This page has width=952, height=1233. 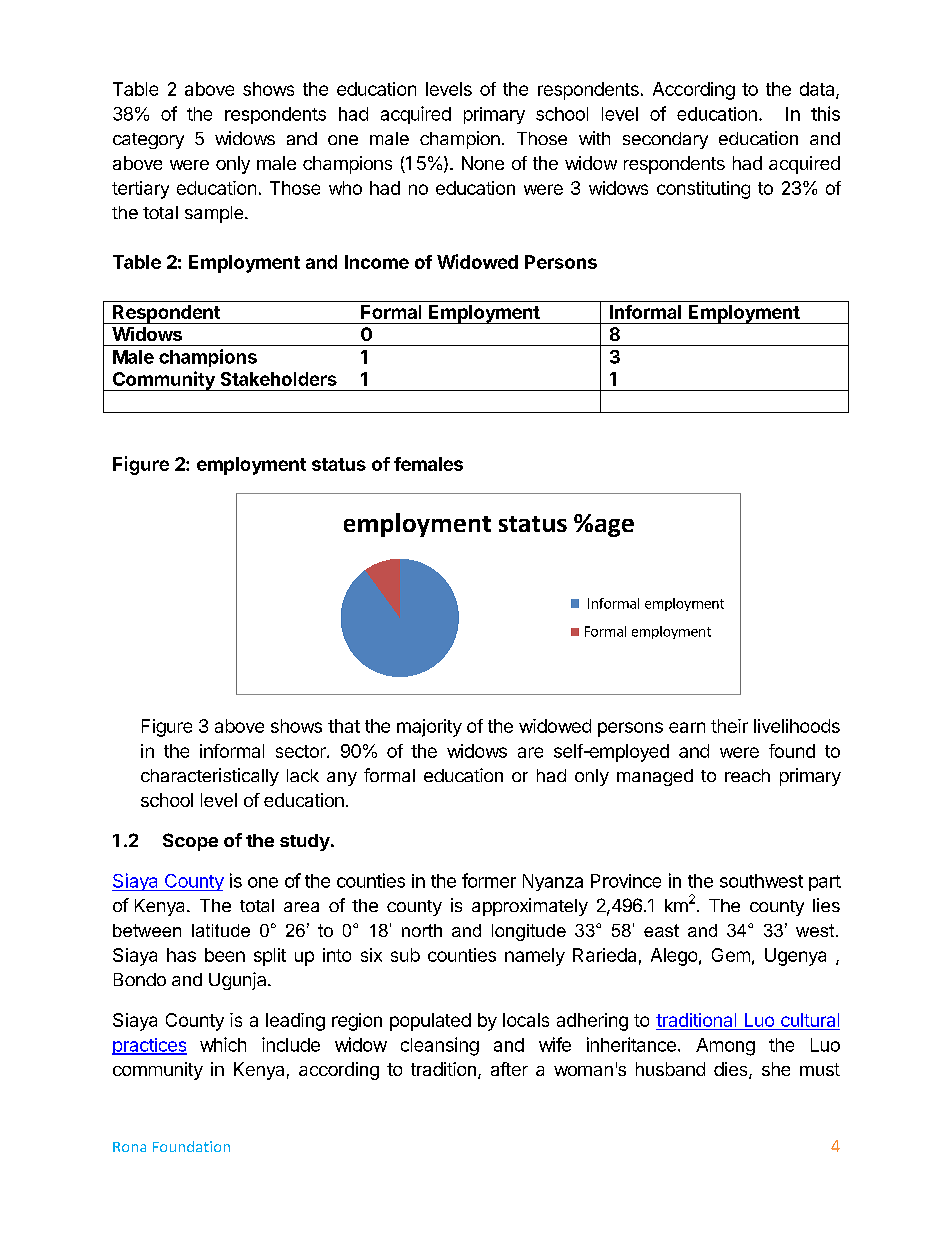 I want to click on any, so click(x=342, y=779).
